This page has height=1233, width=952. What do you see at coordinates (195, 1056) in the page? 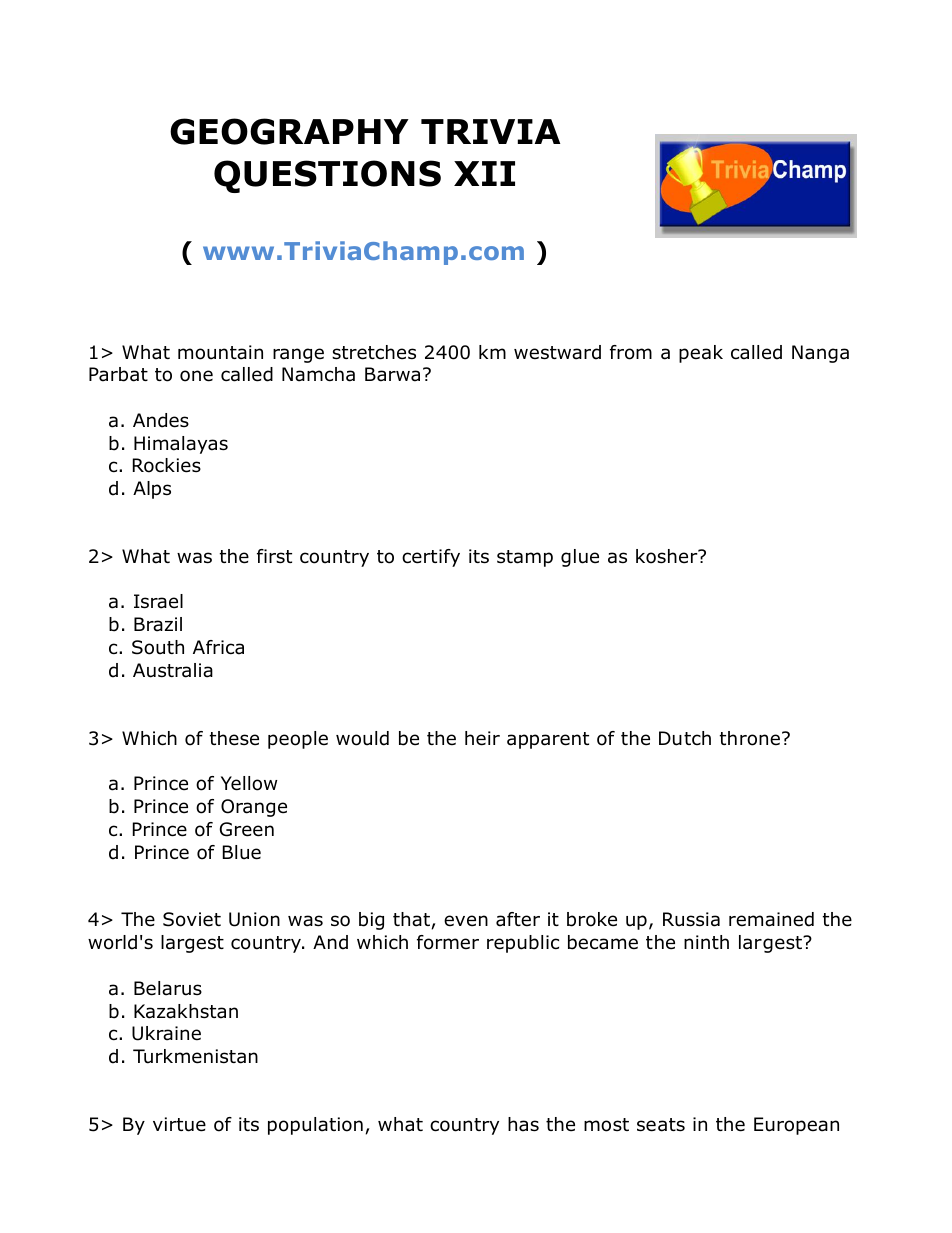
I see `Turkmenistan` at bounding box center [195, 1056].
